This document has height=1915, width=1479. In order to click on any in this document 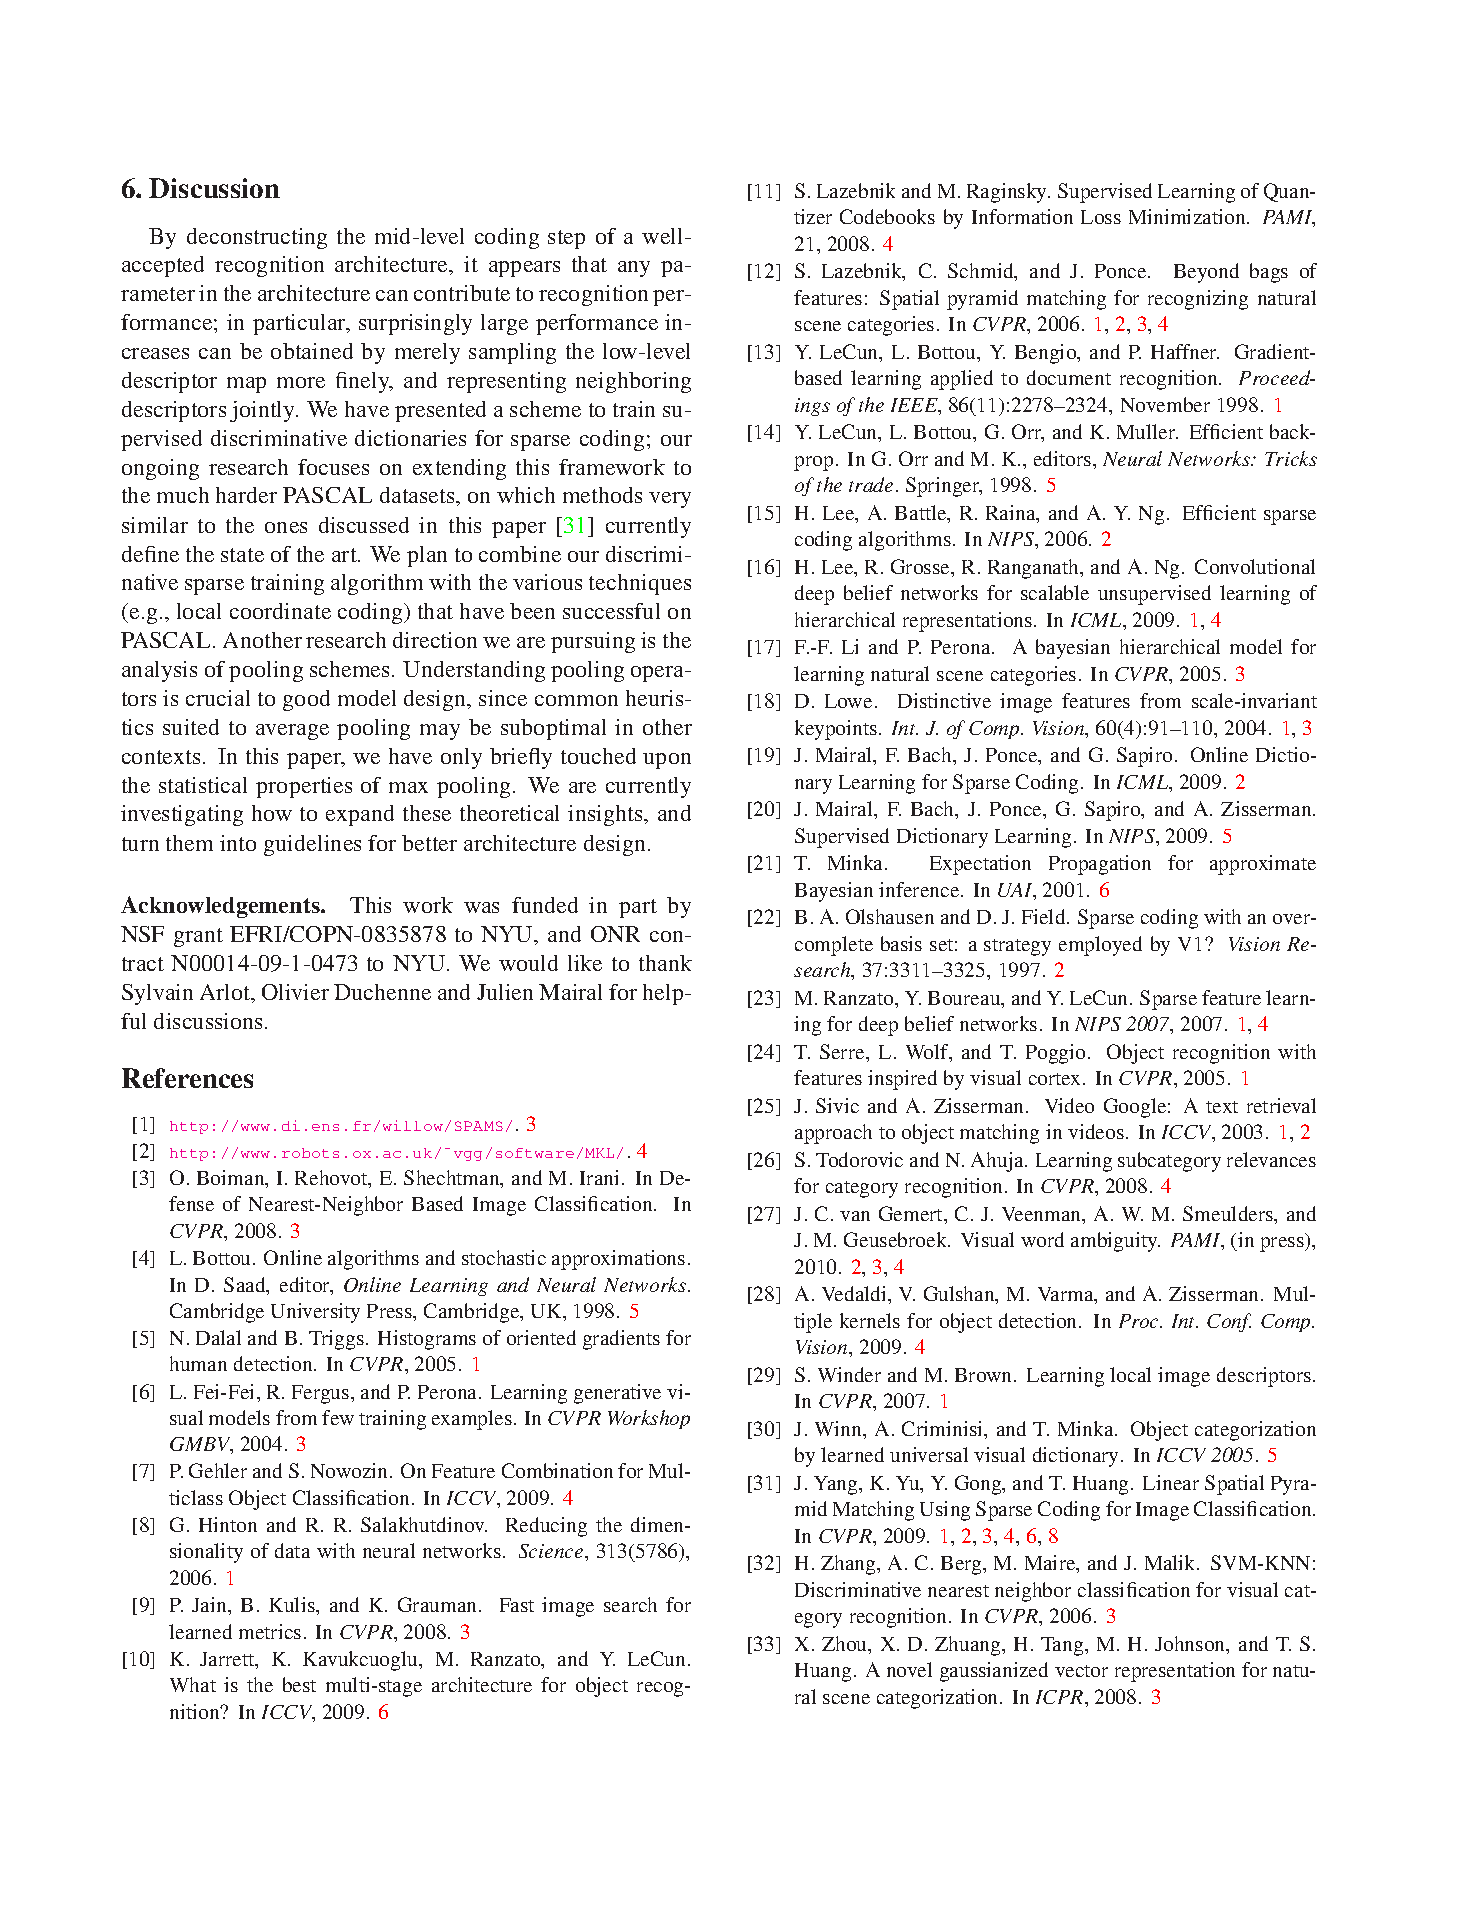, I will do `click(634, 269)`.
